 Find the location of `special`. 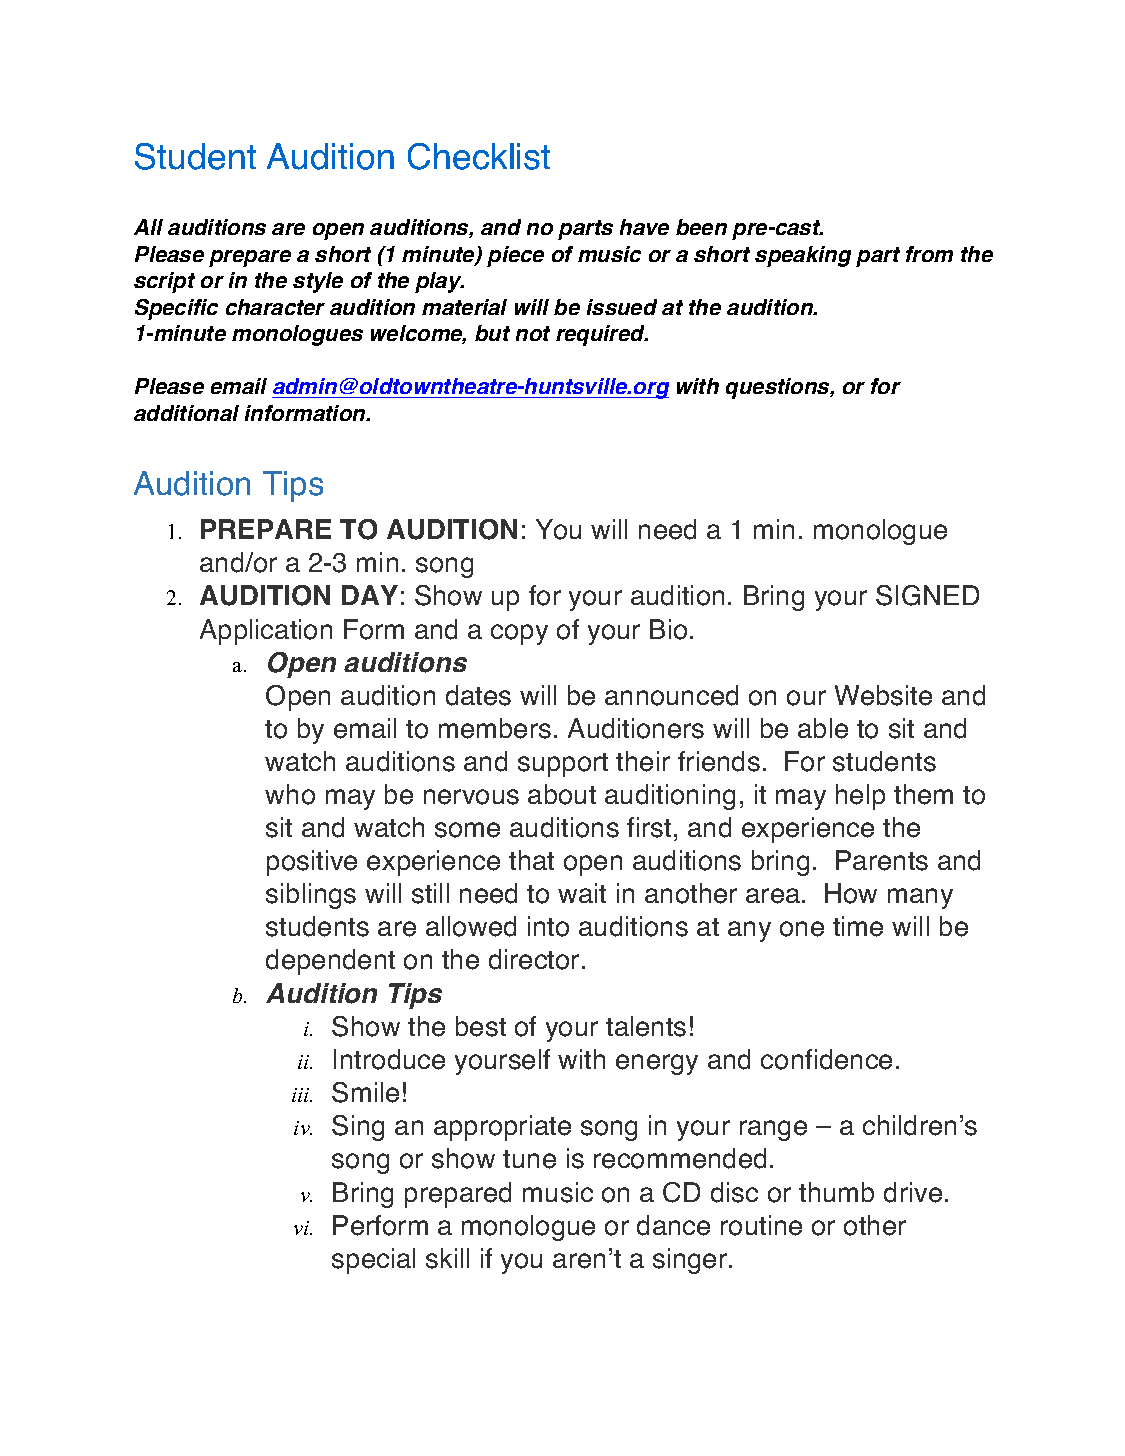

special is located at coordinates (373, 1261).
